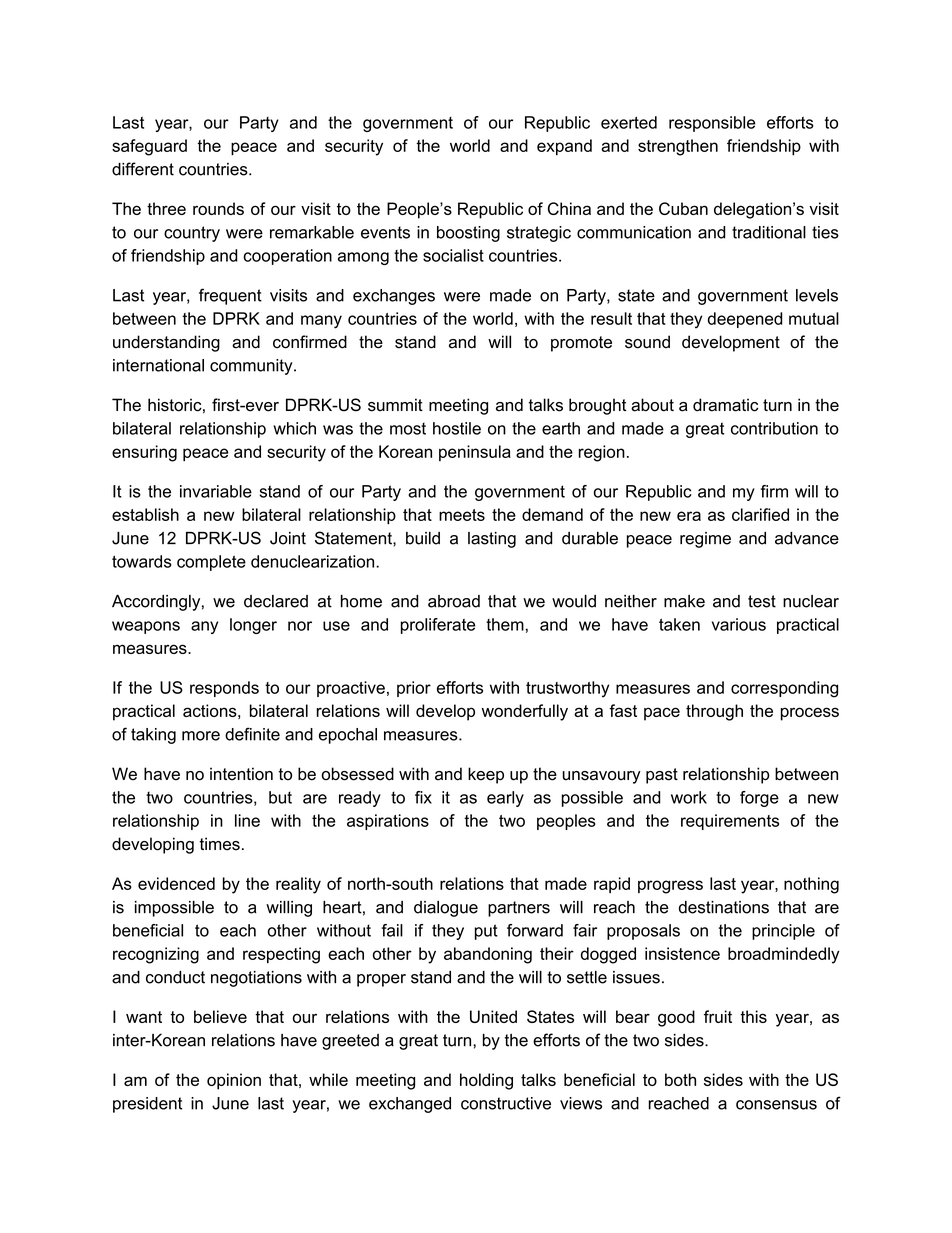  Describe the element at coordinates (774, 428) in the image. I see `contribution` at that location.
